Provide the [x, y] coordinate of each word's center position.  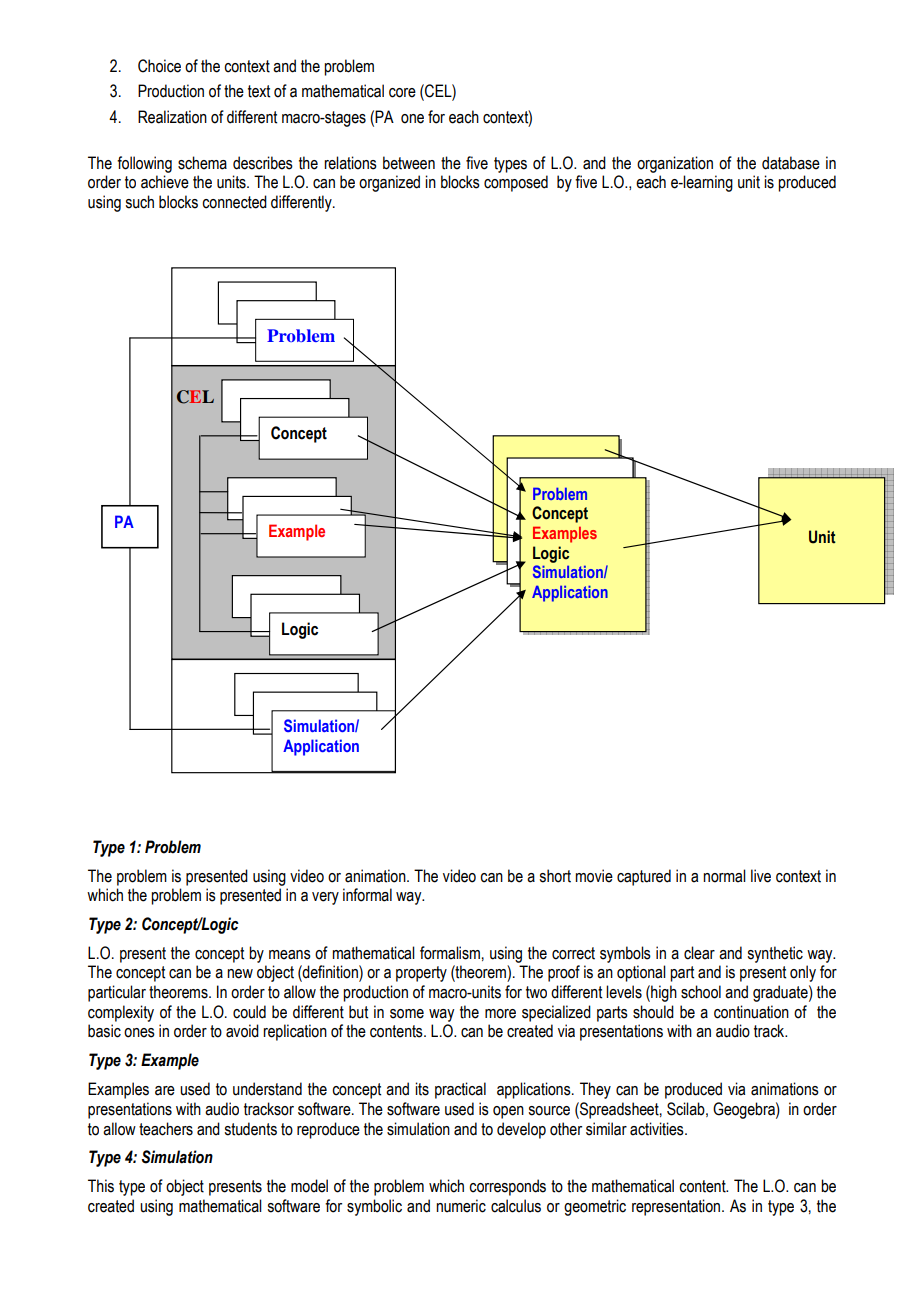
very [325, 898]
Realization [172, 117]
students [250, 1129]
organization [675, 164]
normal [724, 876]
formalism [450, 953]
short [555, 876]
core [402, 93]
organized [389, 183]
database [791, 163]
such [139, 202]
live [761, 876]
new [240, 974]
